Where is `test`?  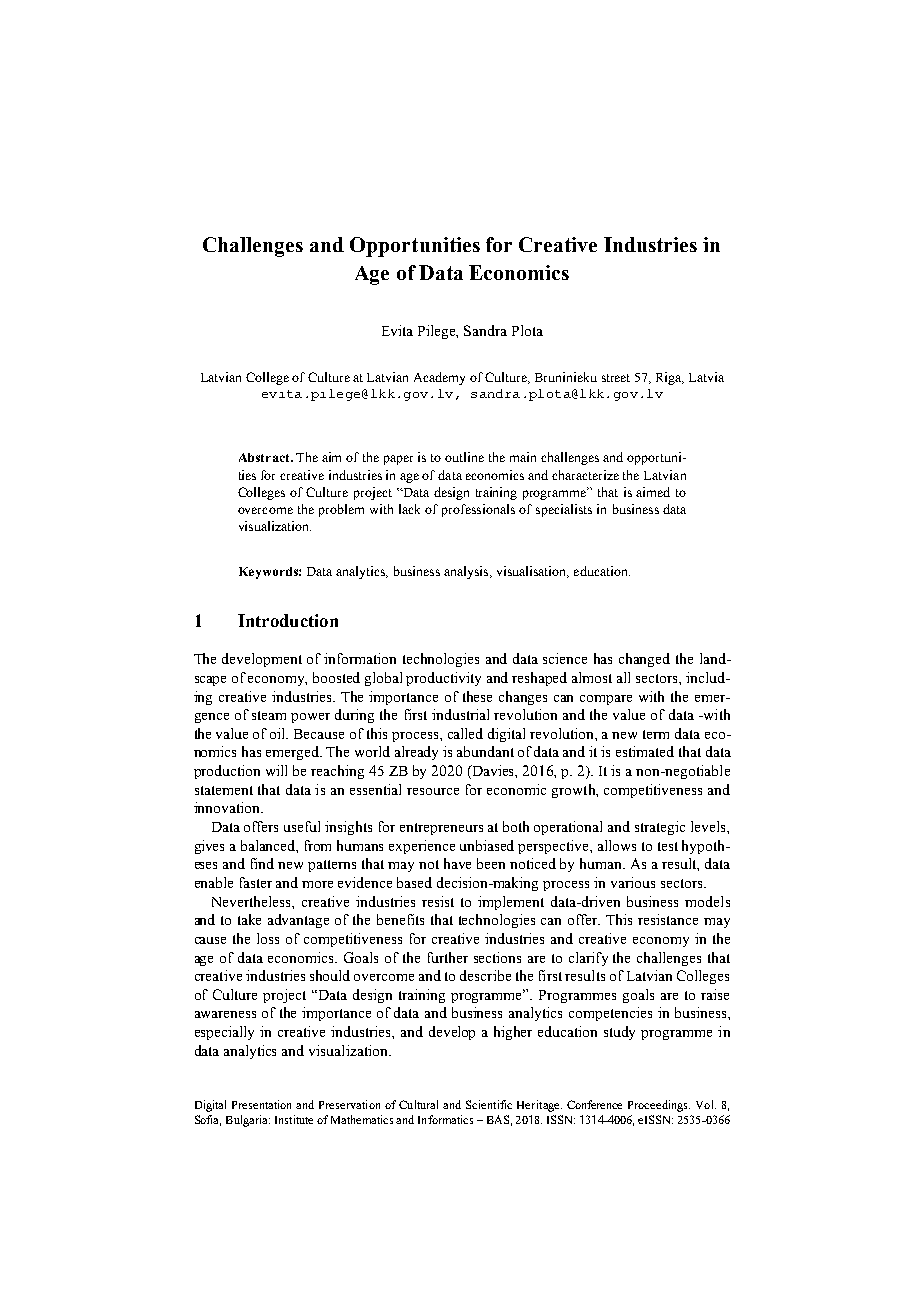
test is located at coordinates (668, 846).
